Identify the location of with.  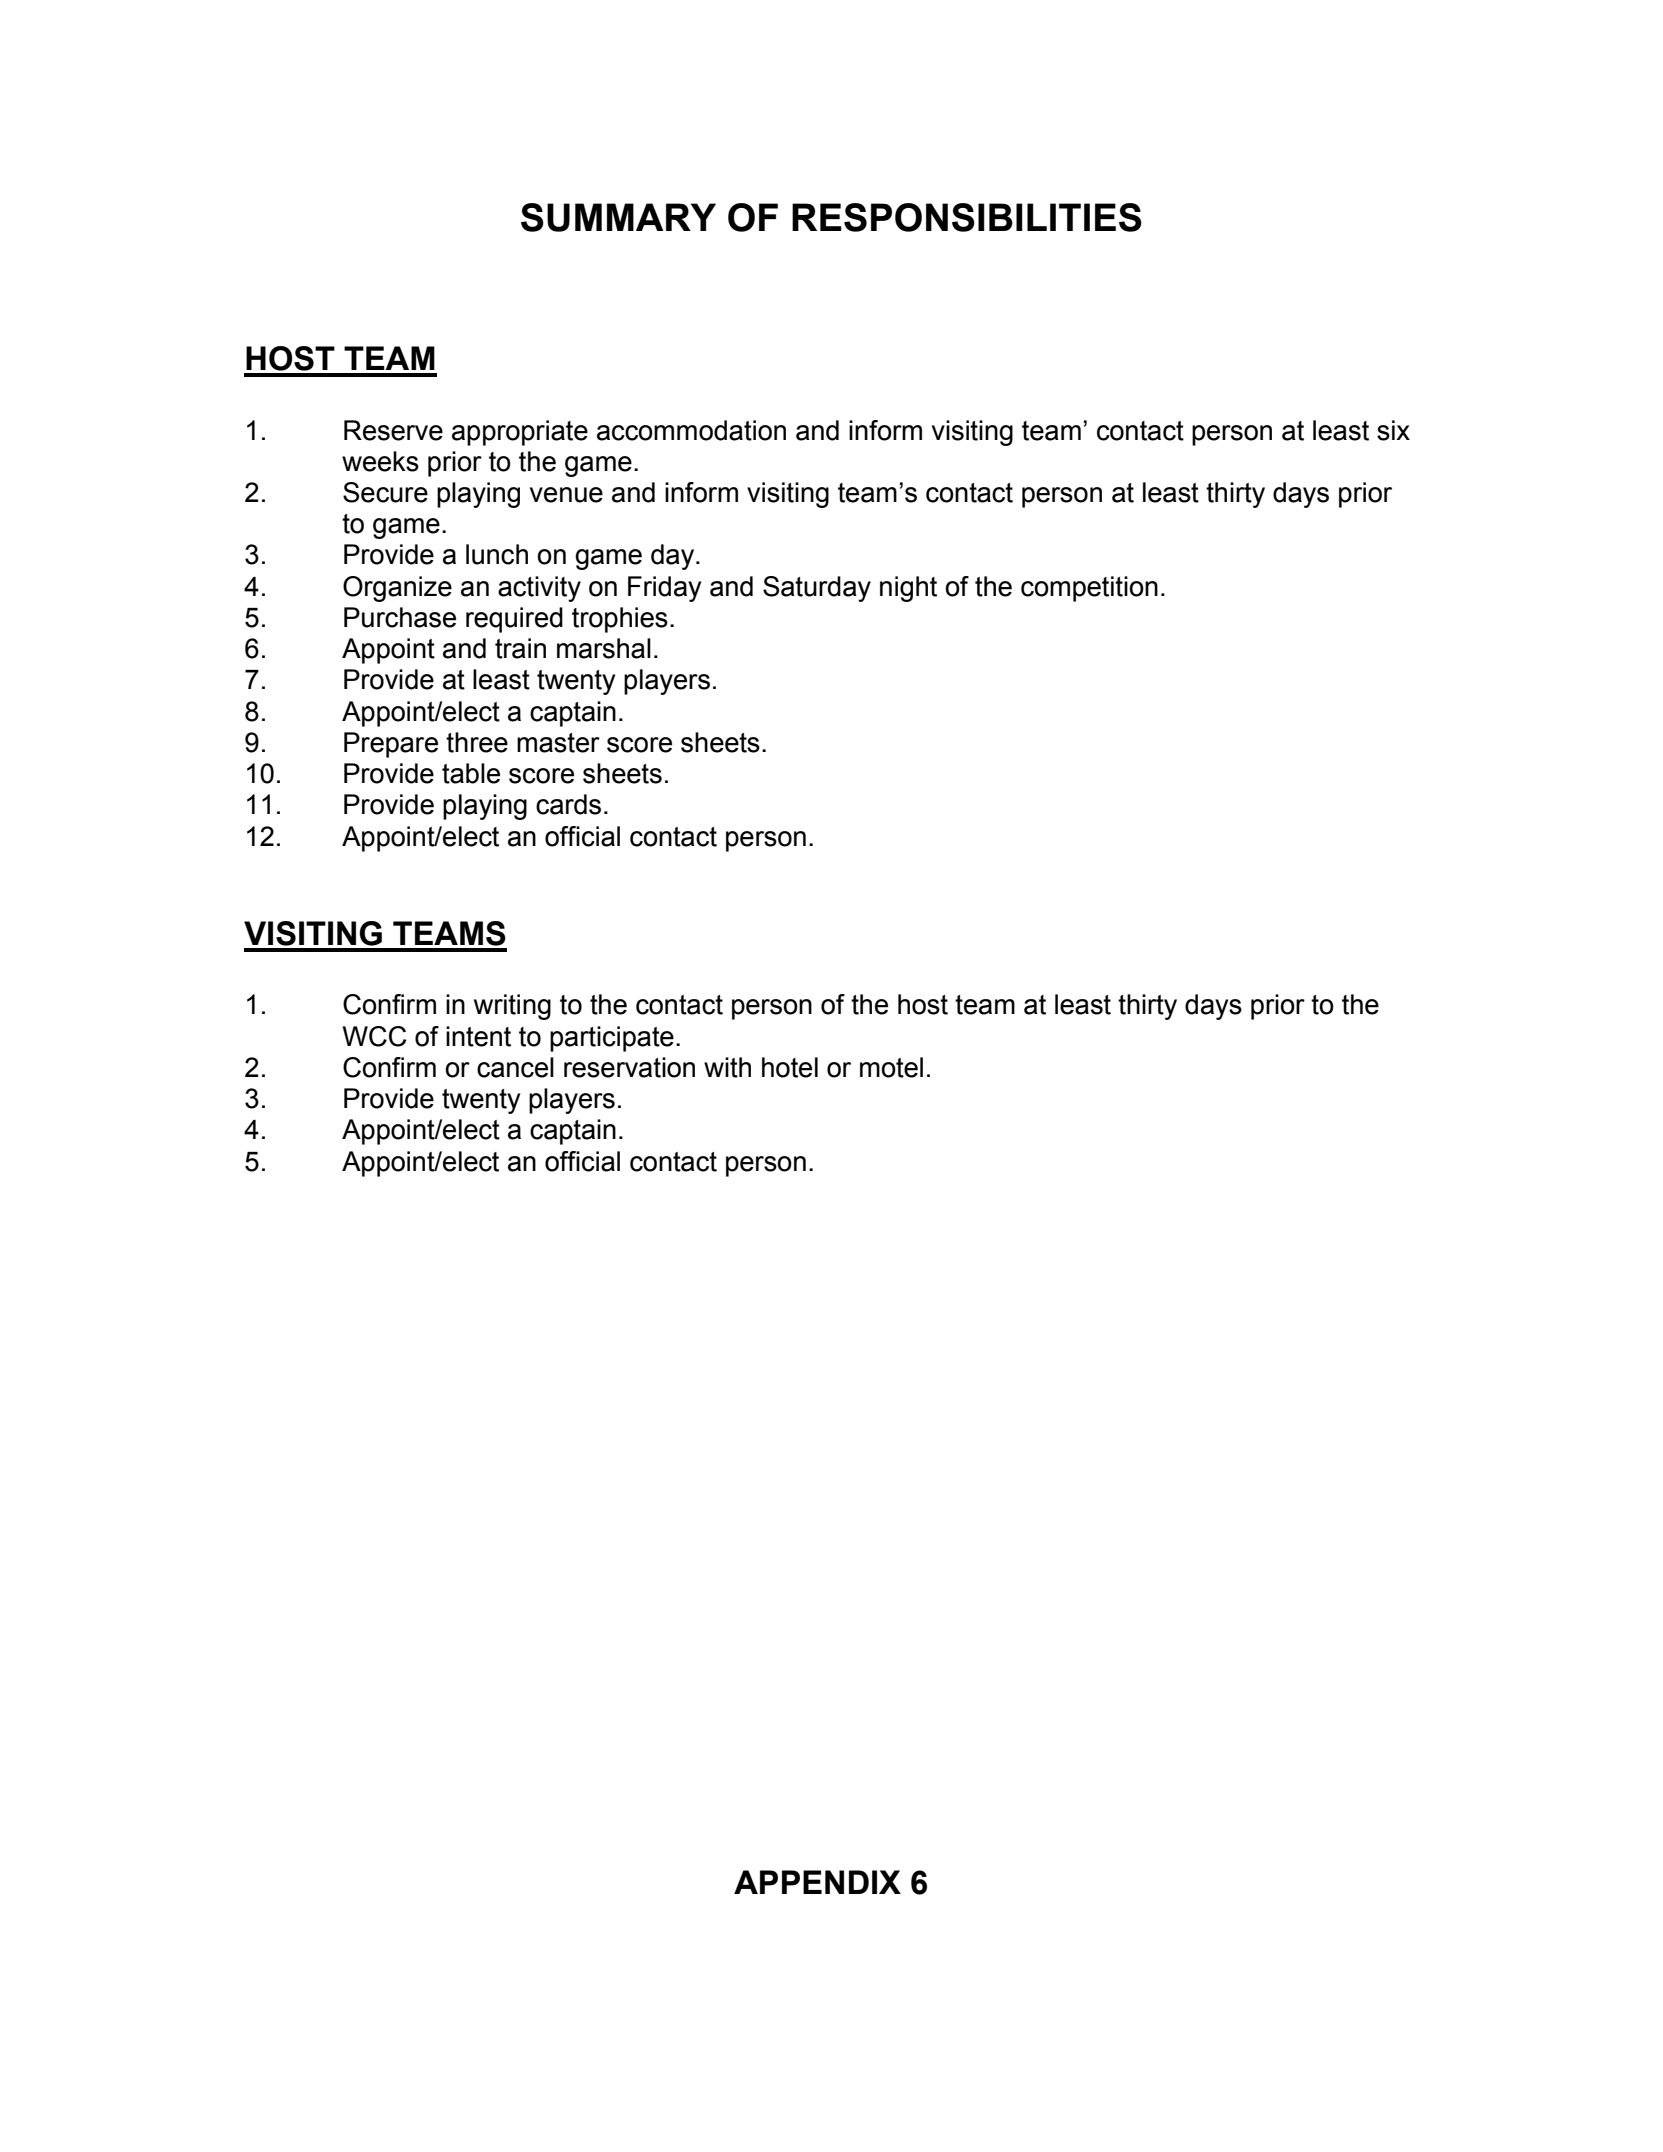
(727, 1067).
